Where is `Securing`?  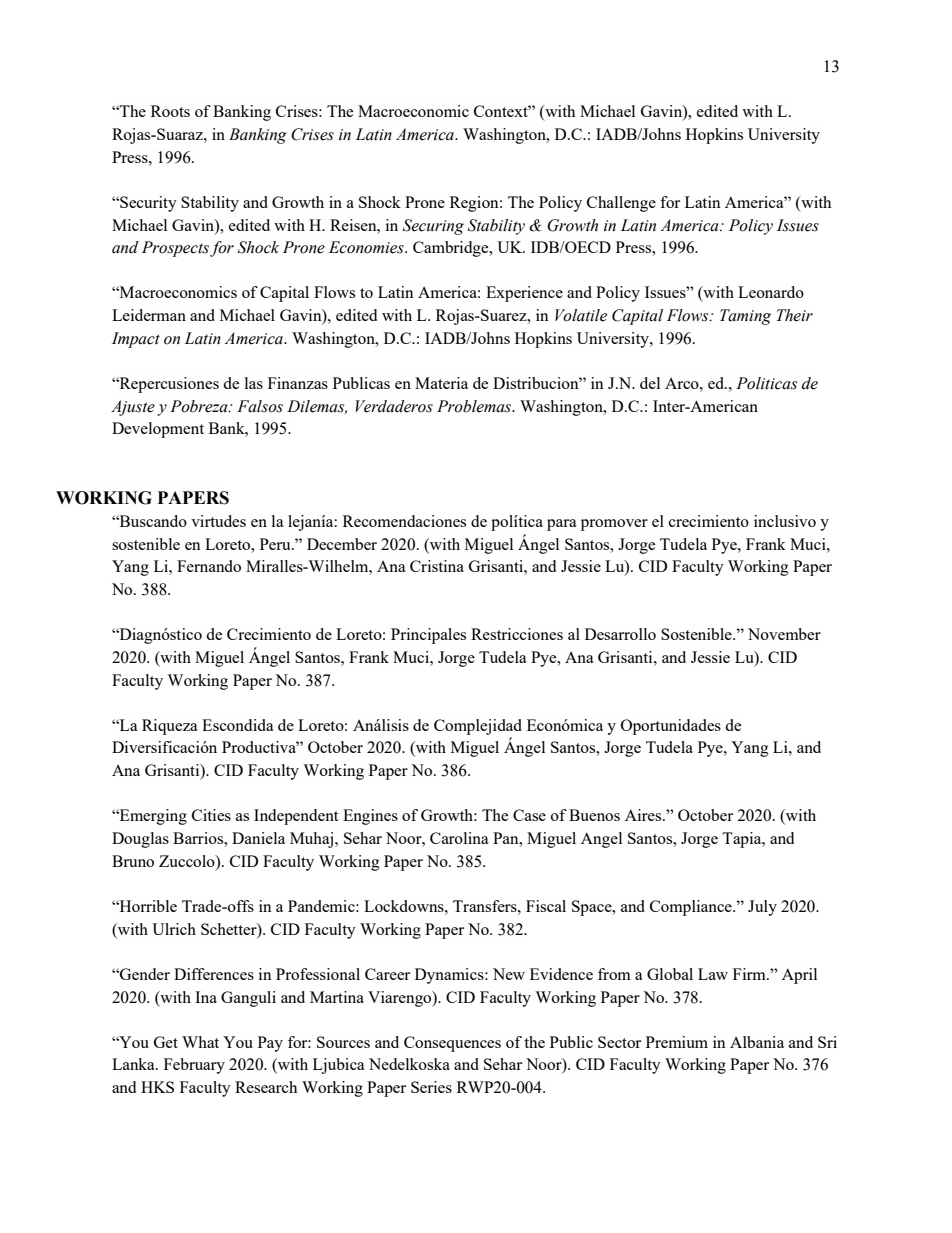 Securing is located at coordinates (433, 227).
